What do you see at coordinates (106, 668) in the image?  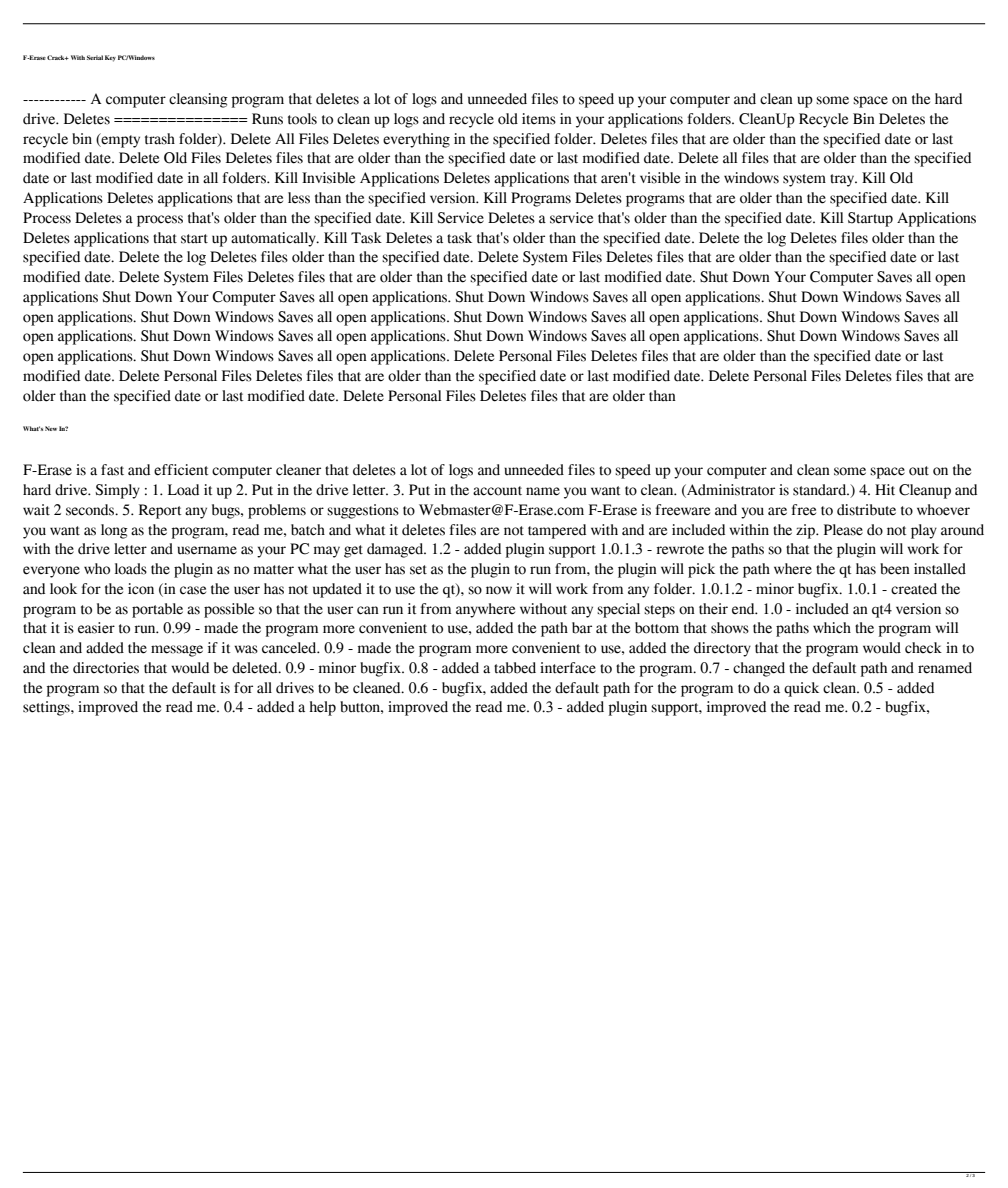 I see `directories` at bounding box center [106, 668].
